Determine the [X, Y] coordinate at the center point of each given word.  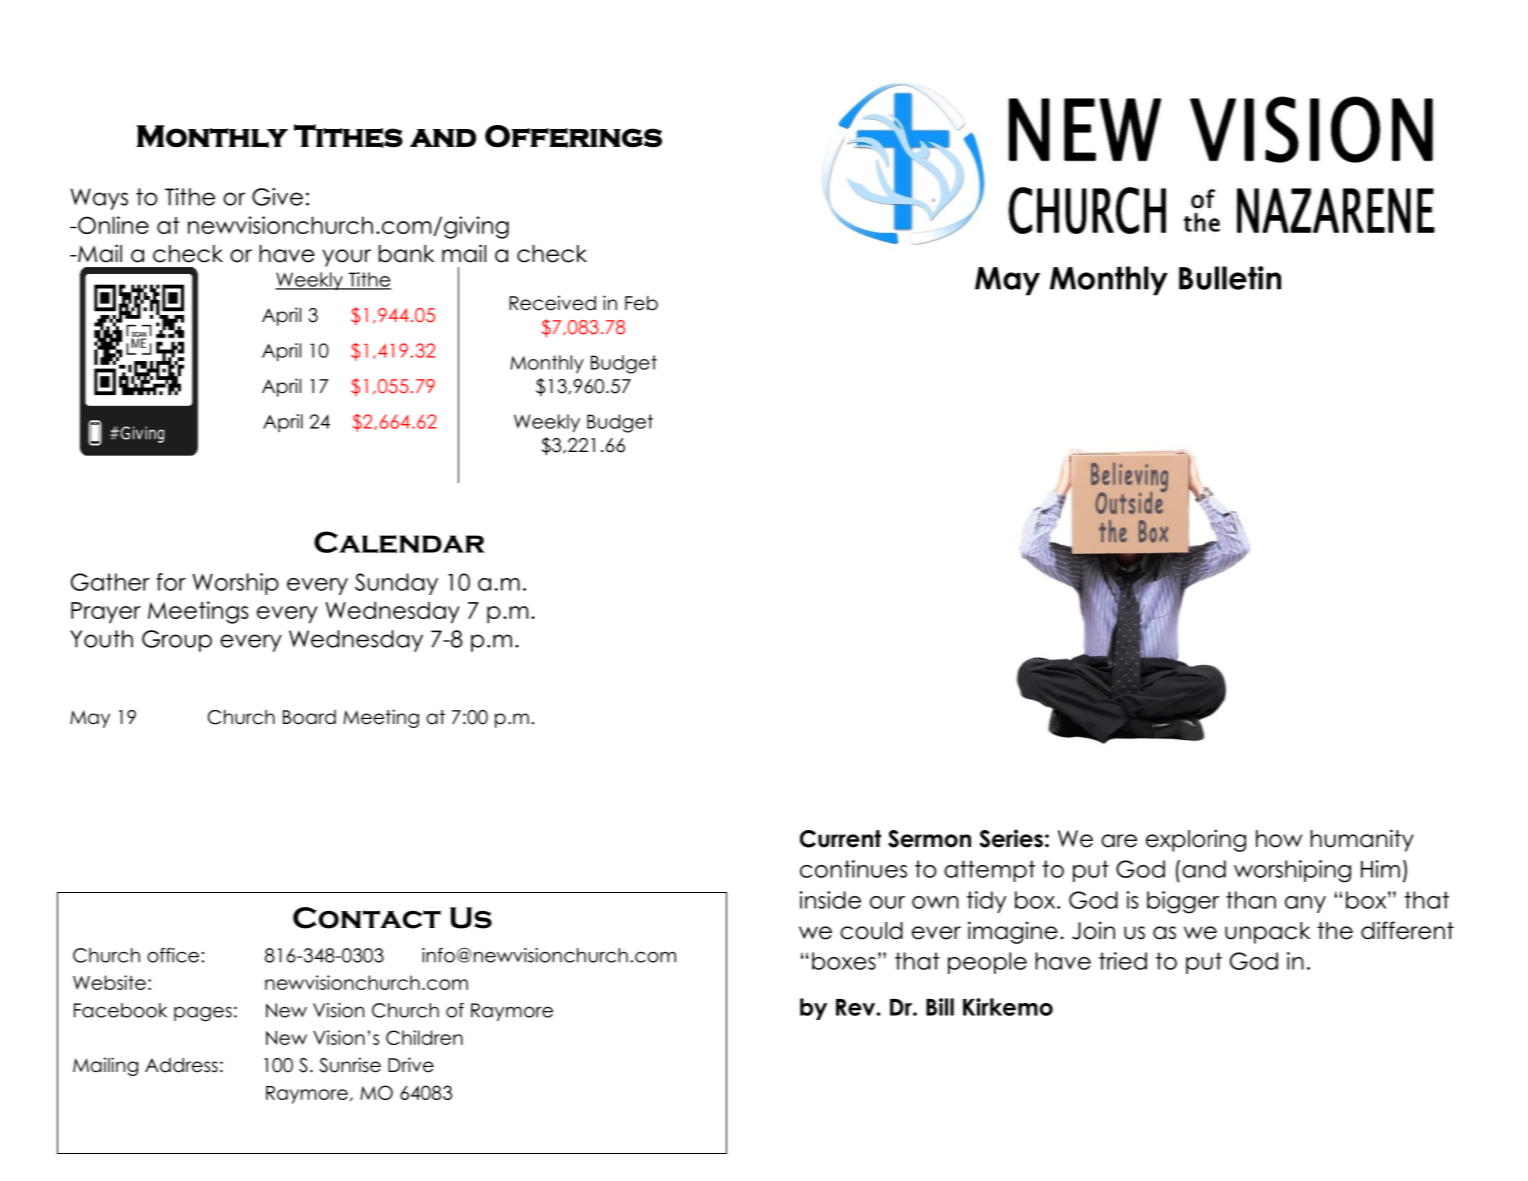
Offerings [573, 136]
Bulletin [1230, 278]
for [171, 582]
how [1279, 839]
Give [277, 197]
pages [203, 1014]
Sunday [396, 584]
